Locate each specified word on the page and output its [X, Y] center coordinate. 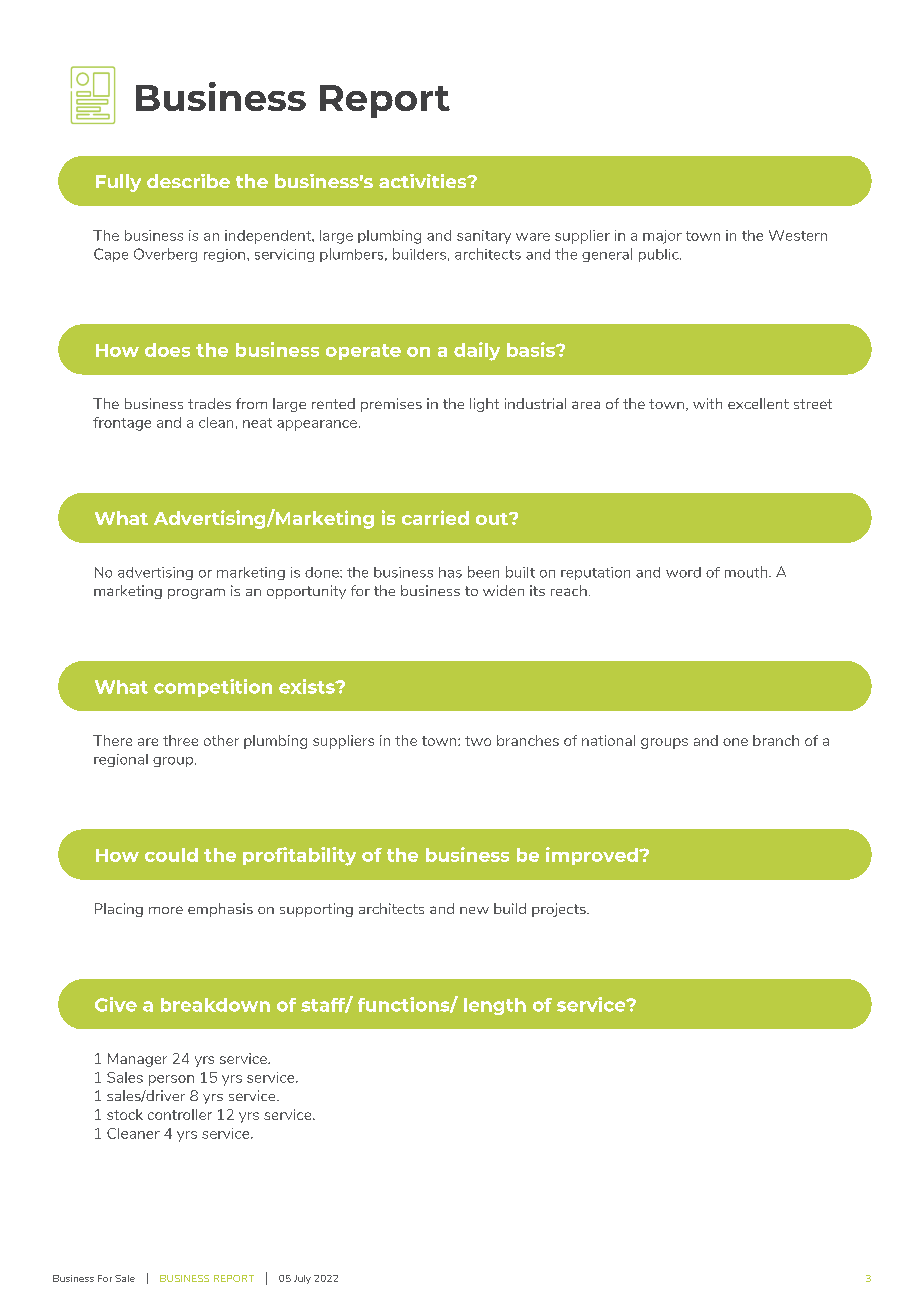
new [474, 910]
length [495, 1006]
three [180, 740]
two [478, 741]
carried [435, 517]
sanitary [484, 237]
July [302, 1279]
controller [180, 1114]
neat [257, 423]
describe [188, 181]
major [662, 237]
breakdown [215, 1005]
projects [560, 910]
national [608, 740]
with [707, 403]
